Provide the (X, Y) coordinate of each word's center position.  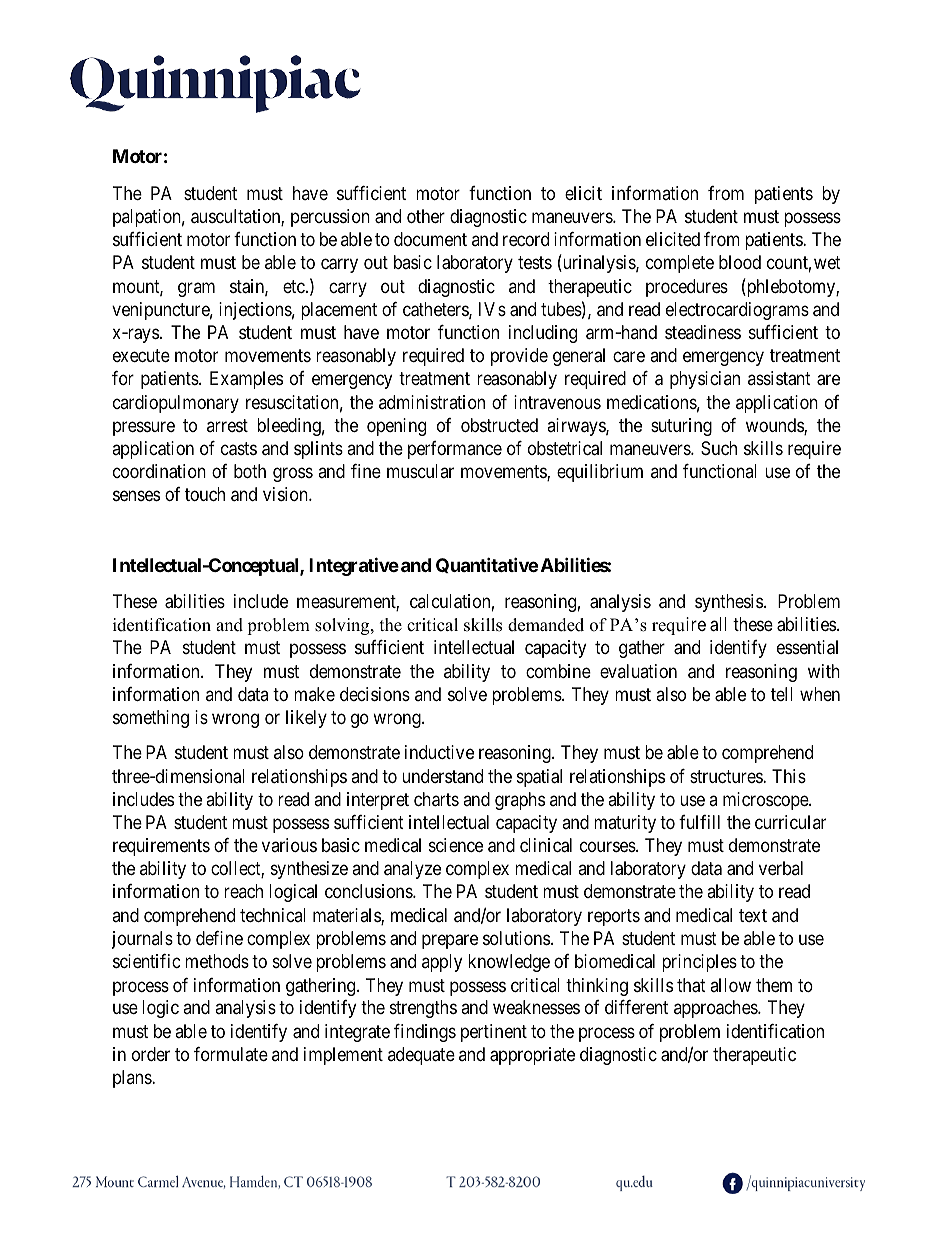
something (151, 719)
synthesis (729, 603)
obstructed (499, 425)
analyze (412, 870)
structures (727, 776)
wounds (775, 426)
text (753, 915)
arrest (227, 425)
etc (295, 286)
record (526, 239)
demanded (546, 625)
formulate (231, 1054)
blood (740, 262)
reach (243, 891)
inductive (439, 752)
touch (205, 494)
